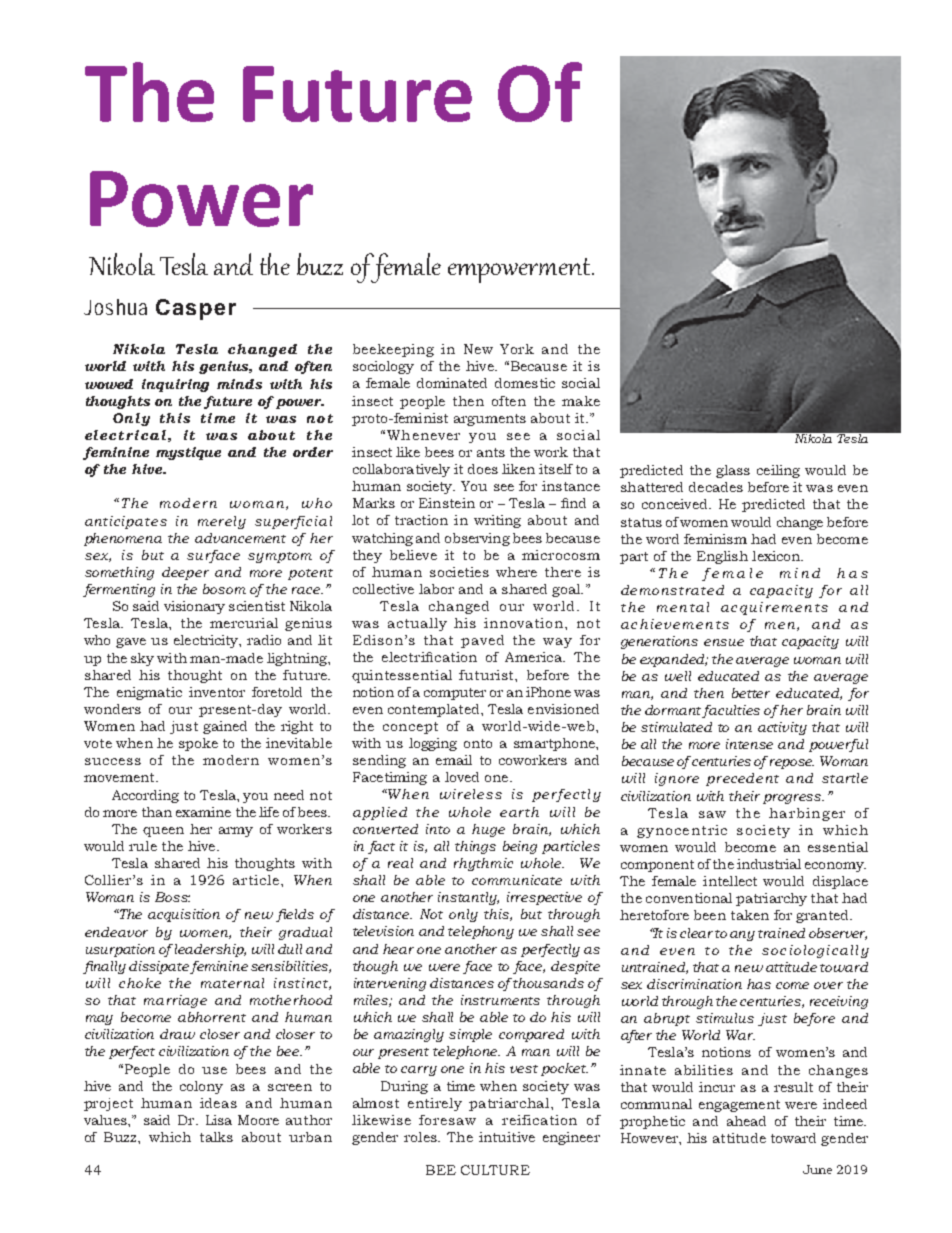  Describe the element at coordinates (222, 522) in the image. I see `merely` at that location.
